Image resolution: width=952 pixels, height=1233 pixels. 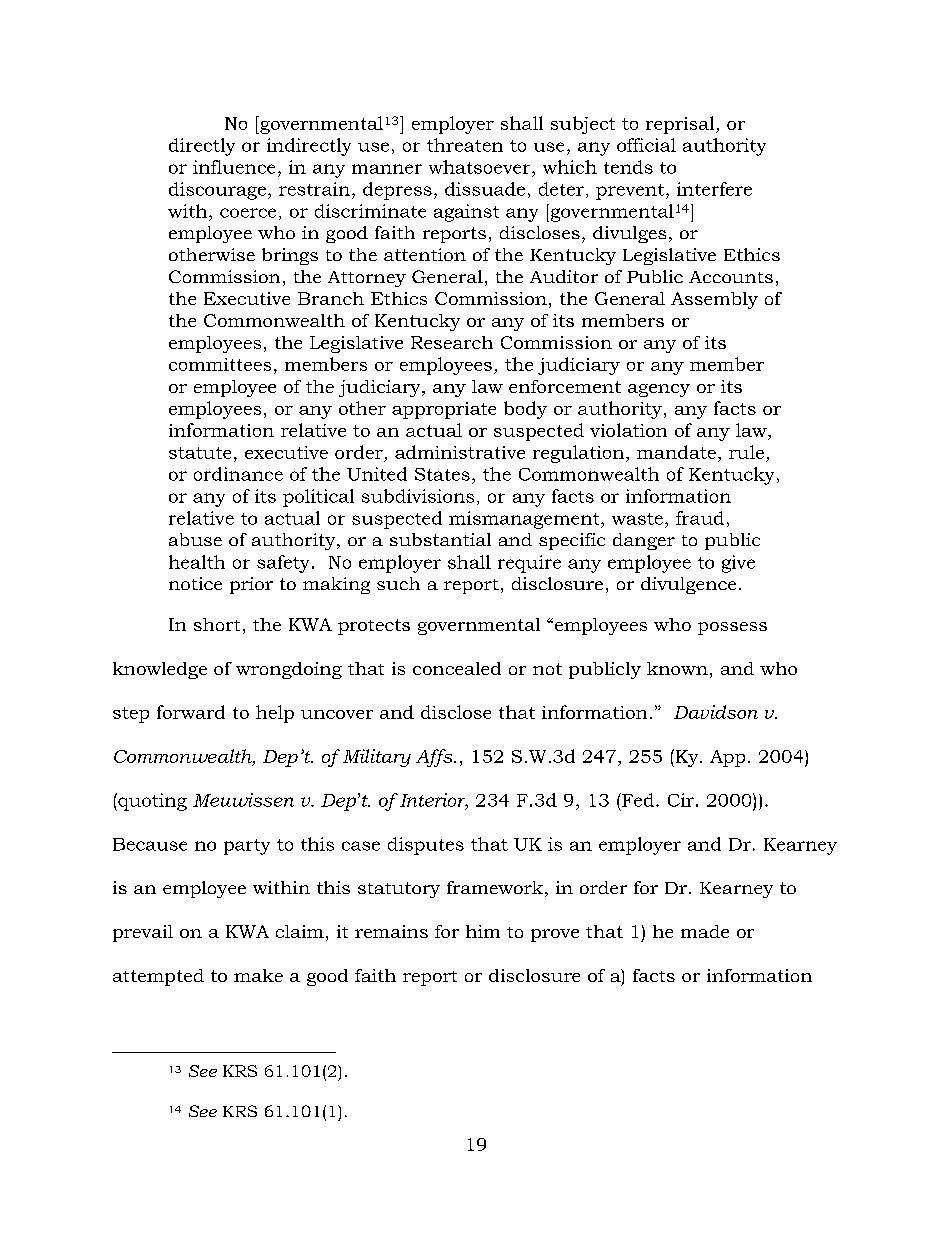 What do you see at coordinates (483, 931) in the screenshot?
I see `him` at bounding box center [483, 931].
